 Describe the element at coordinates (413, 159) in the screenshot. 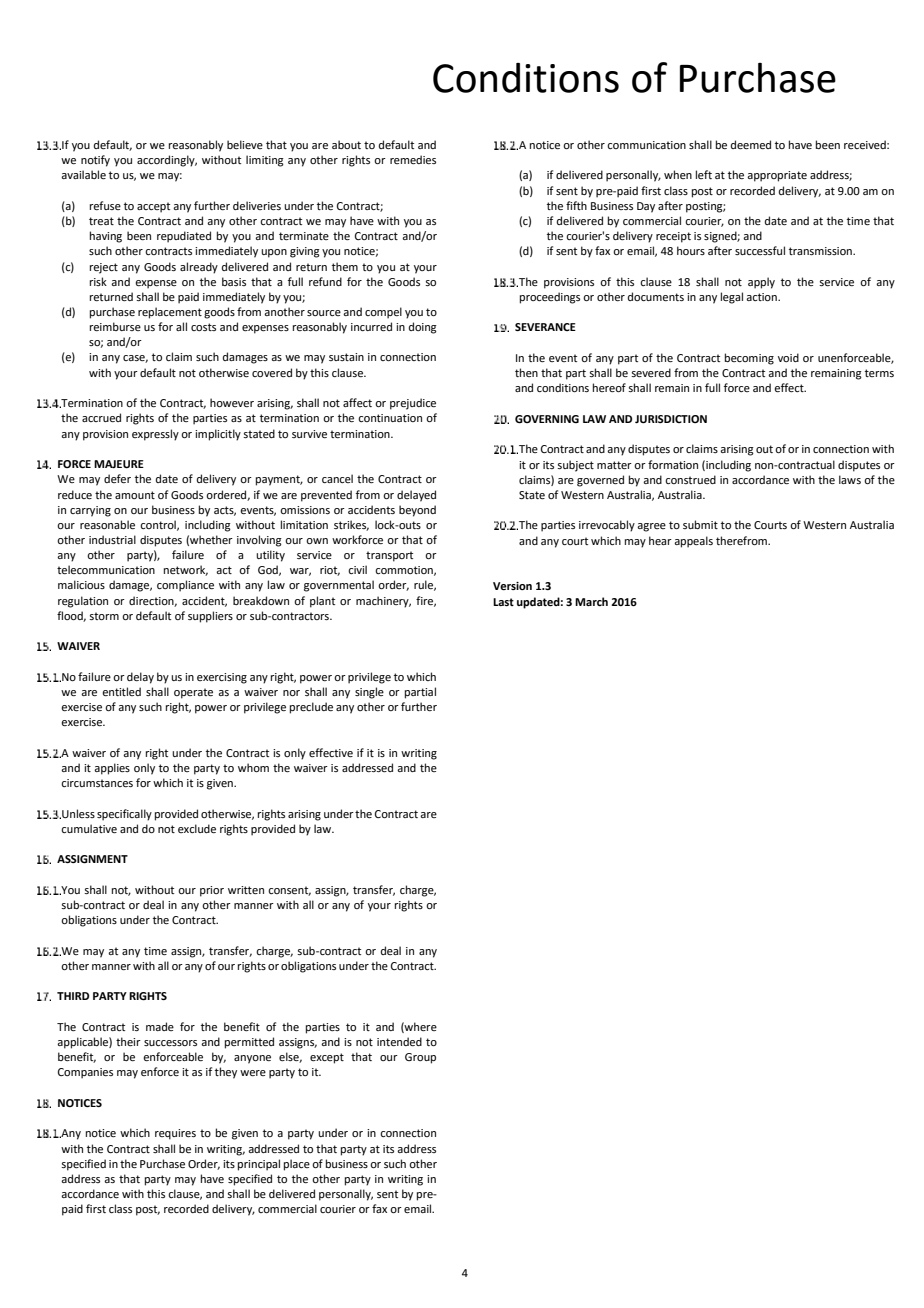

I see `remedies` at that location.
